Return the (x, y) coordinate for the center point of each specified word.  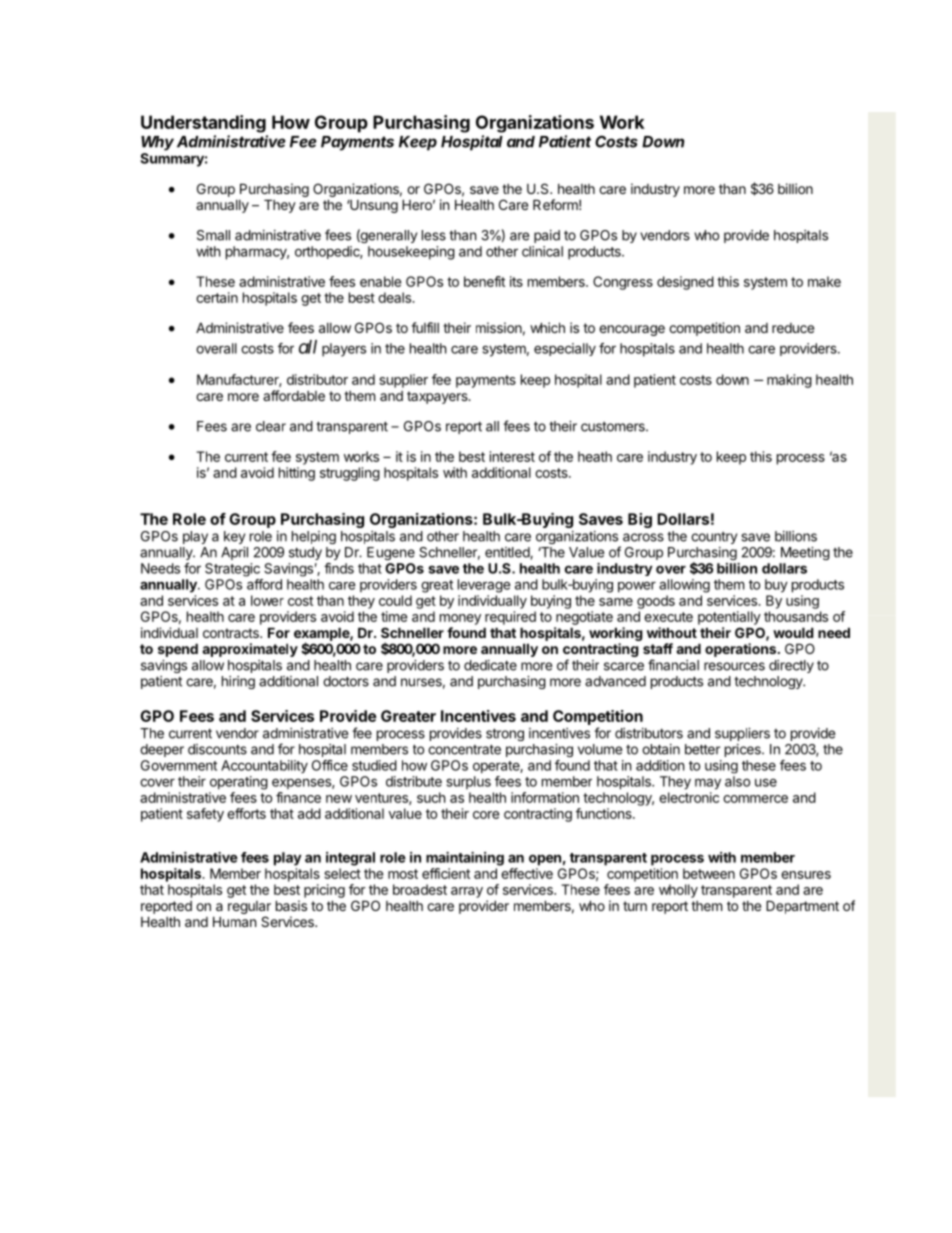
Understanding (203, 124)
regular (249, 909)
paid (547, 236)
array (467, 892)
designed (685, 283)
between (709, 873)
